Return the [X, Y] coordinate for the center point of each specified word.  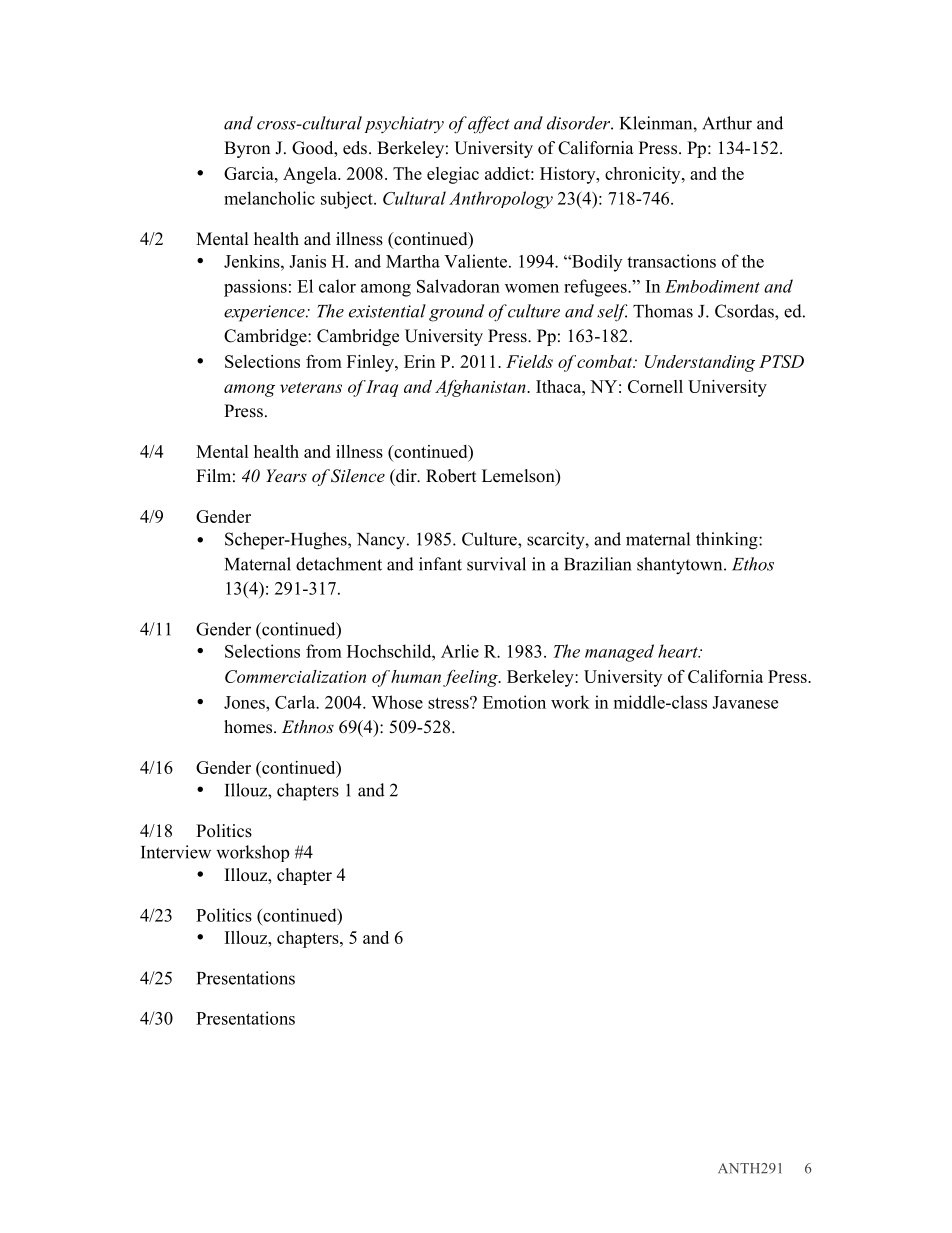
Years [286, 475]
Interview [176, 852]
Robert [451, 476]
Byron [247, 149]
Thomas [663, 311]
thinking [728, 541]
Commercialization [295, 676]
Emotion [514, 702]
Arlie [460, 651]
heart [679, 651]
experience [265, 313]
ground [456, 313]
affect [489, 125]
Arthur [727, 123]
